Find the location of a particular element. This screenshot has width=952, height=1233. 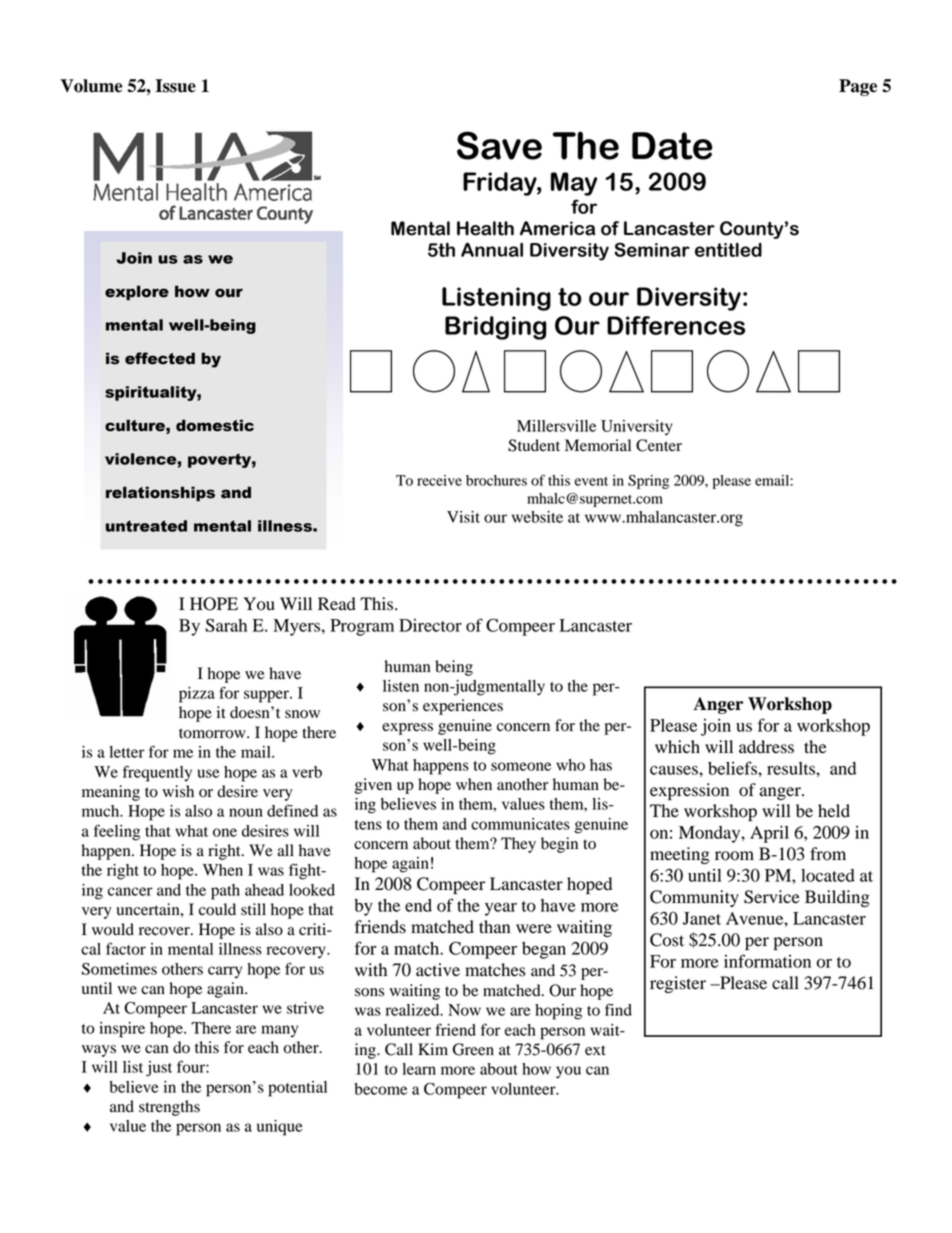

effected is located at coordinates (160, 358).
